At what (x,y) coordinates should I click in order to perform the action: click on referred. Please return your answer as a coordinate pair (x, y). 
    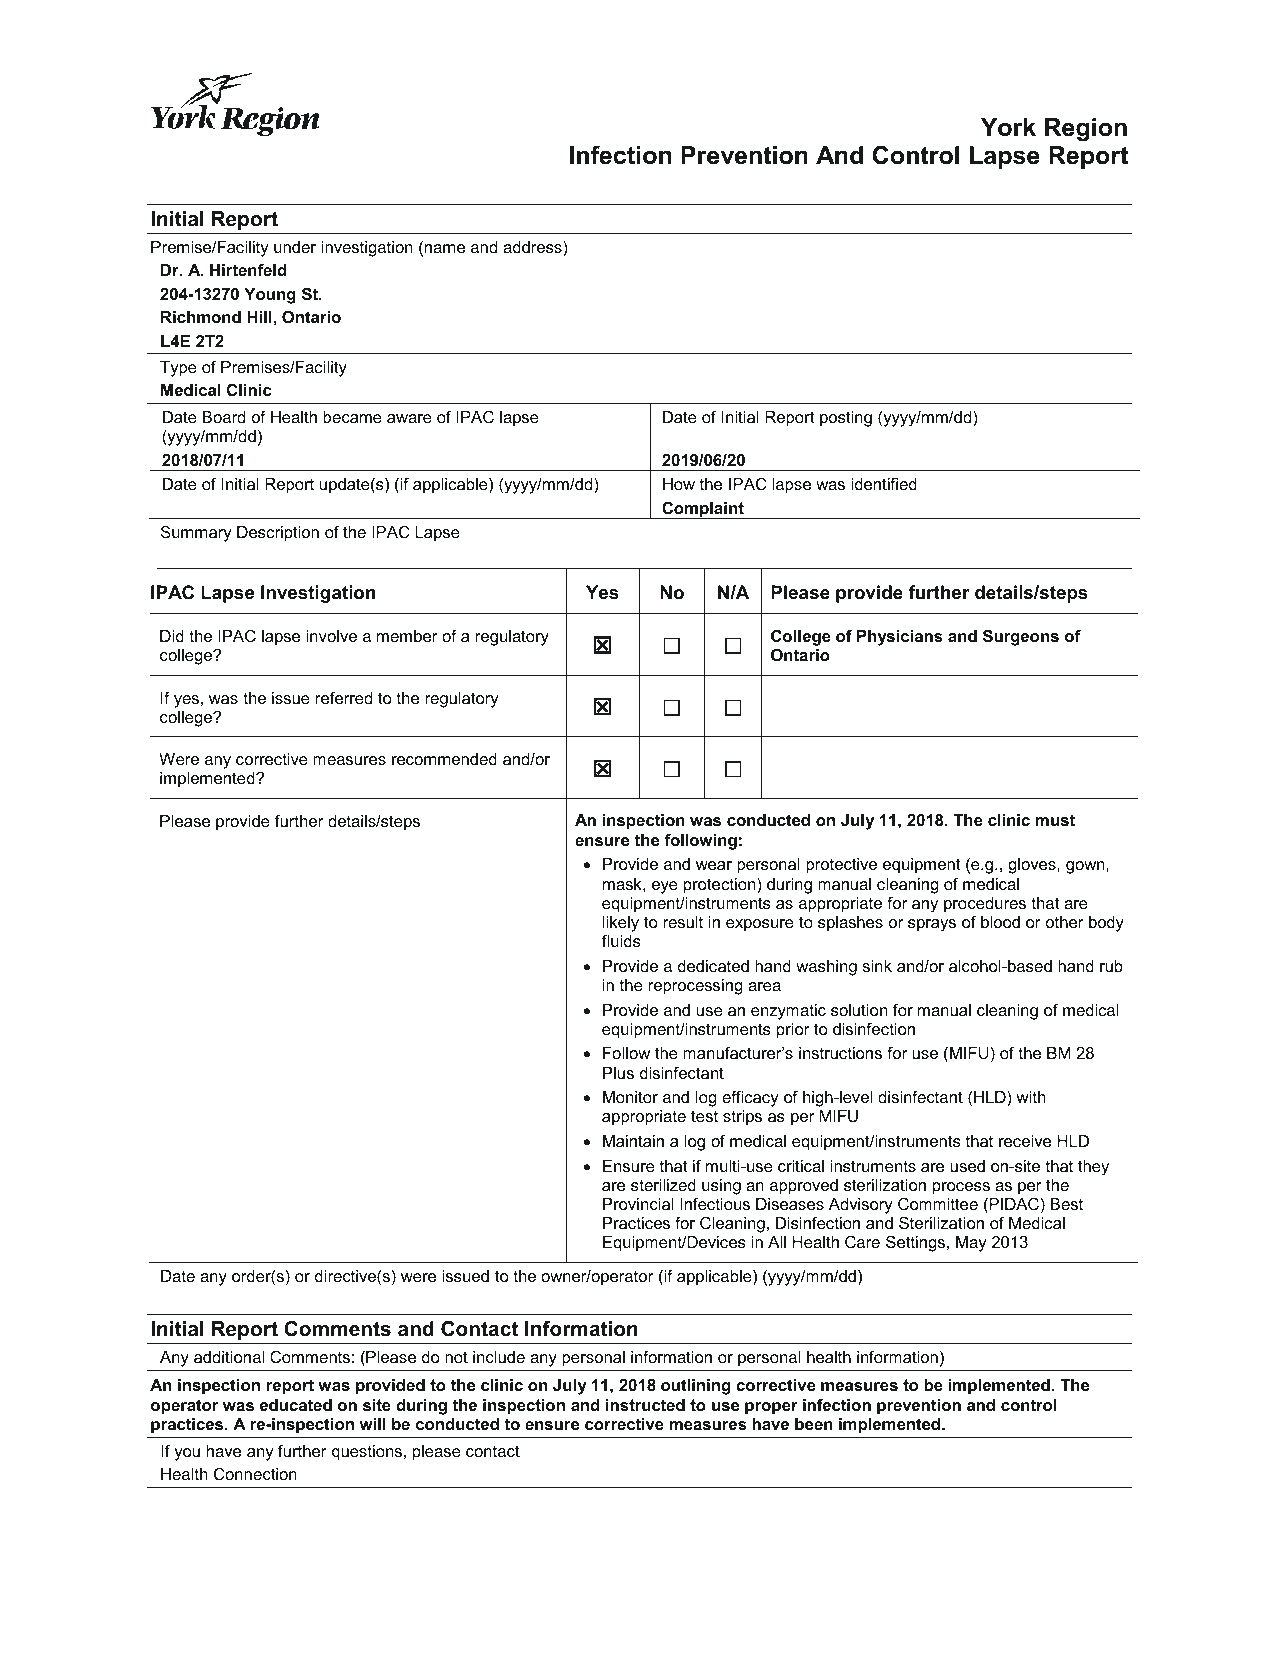
    Looking at the image, I should click on (344, 697).
